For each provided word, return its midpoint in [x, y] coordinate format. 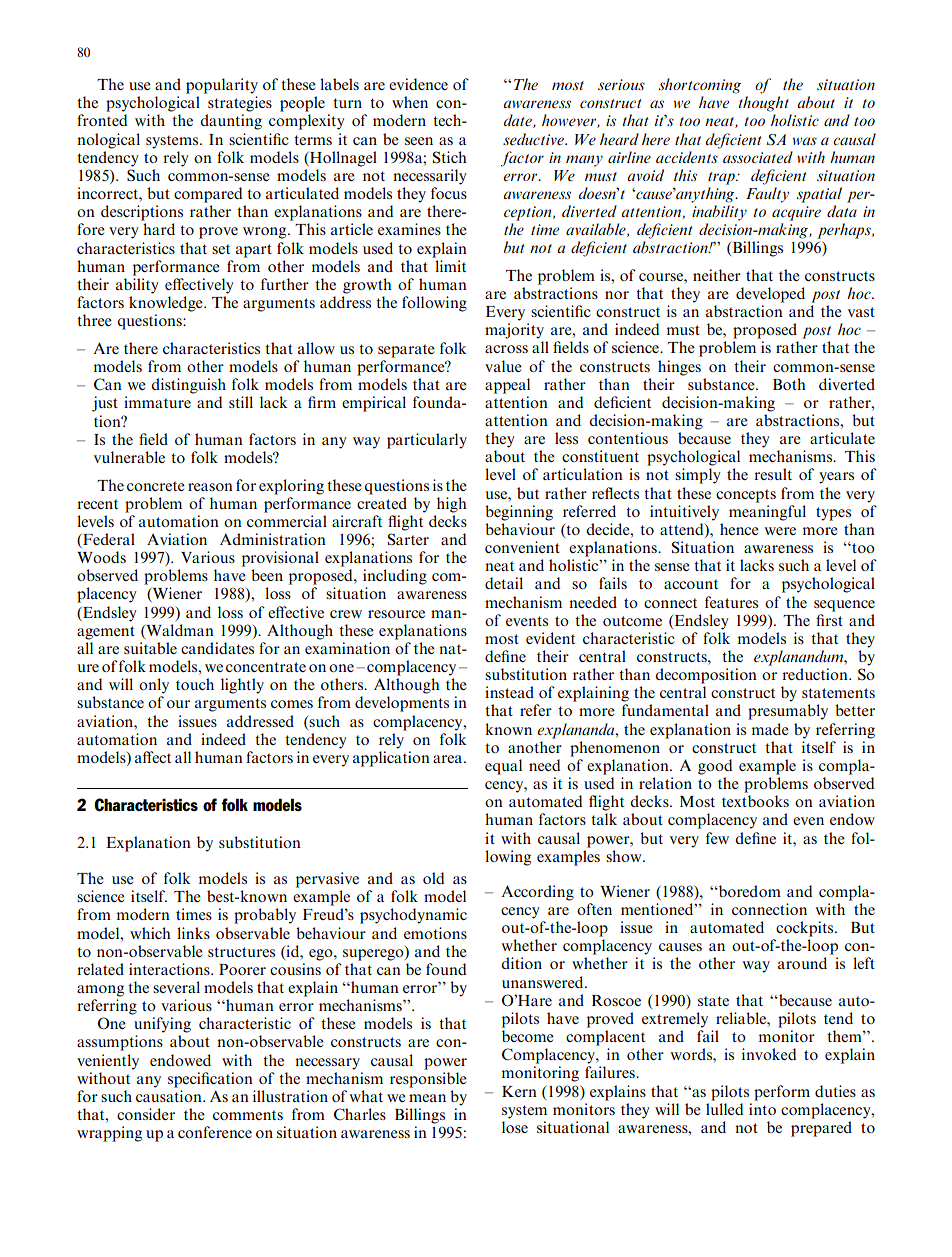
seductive [534, 139]
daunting [231, 122]
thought [764, 104]
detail [504, 583]
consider [146, 1114]
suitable [150, 648]
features [731, 602]
